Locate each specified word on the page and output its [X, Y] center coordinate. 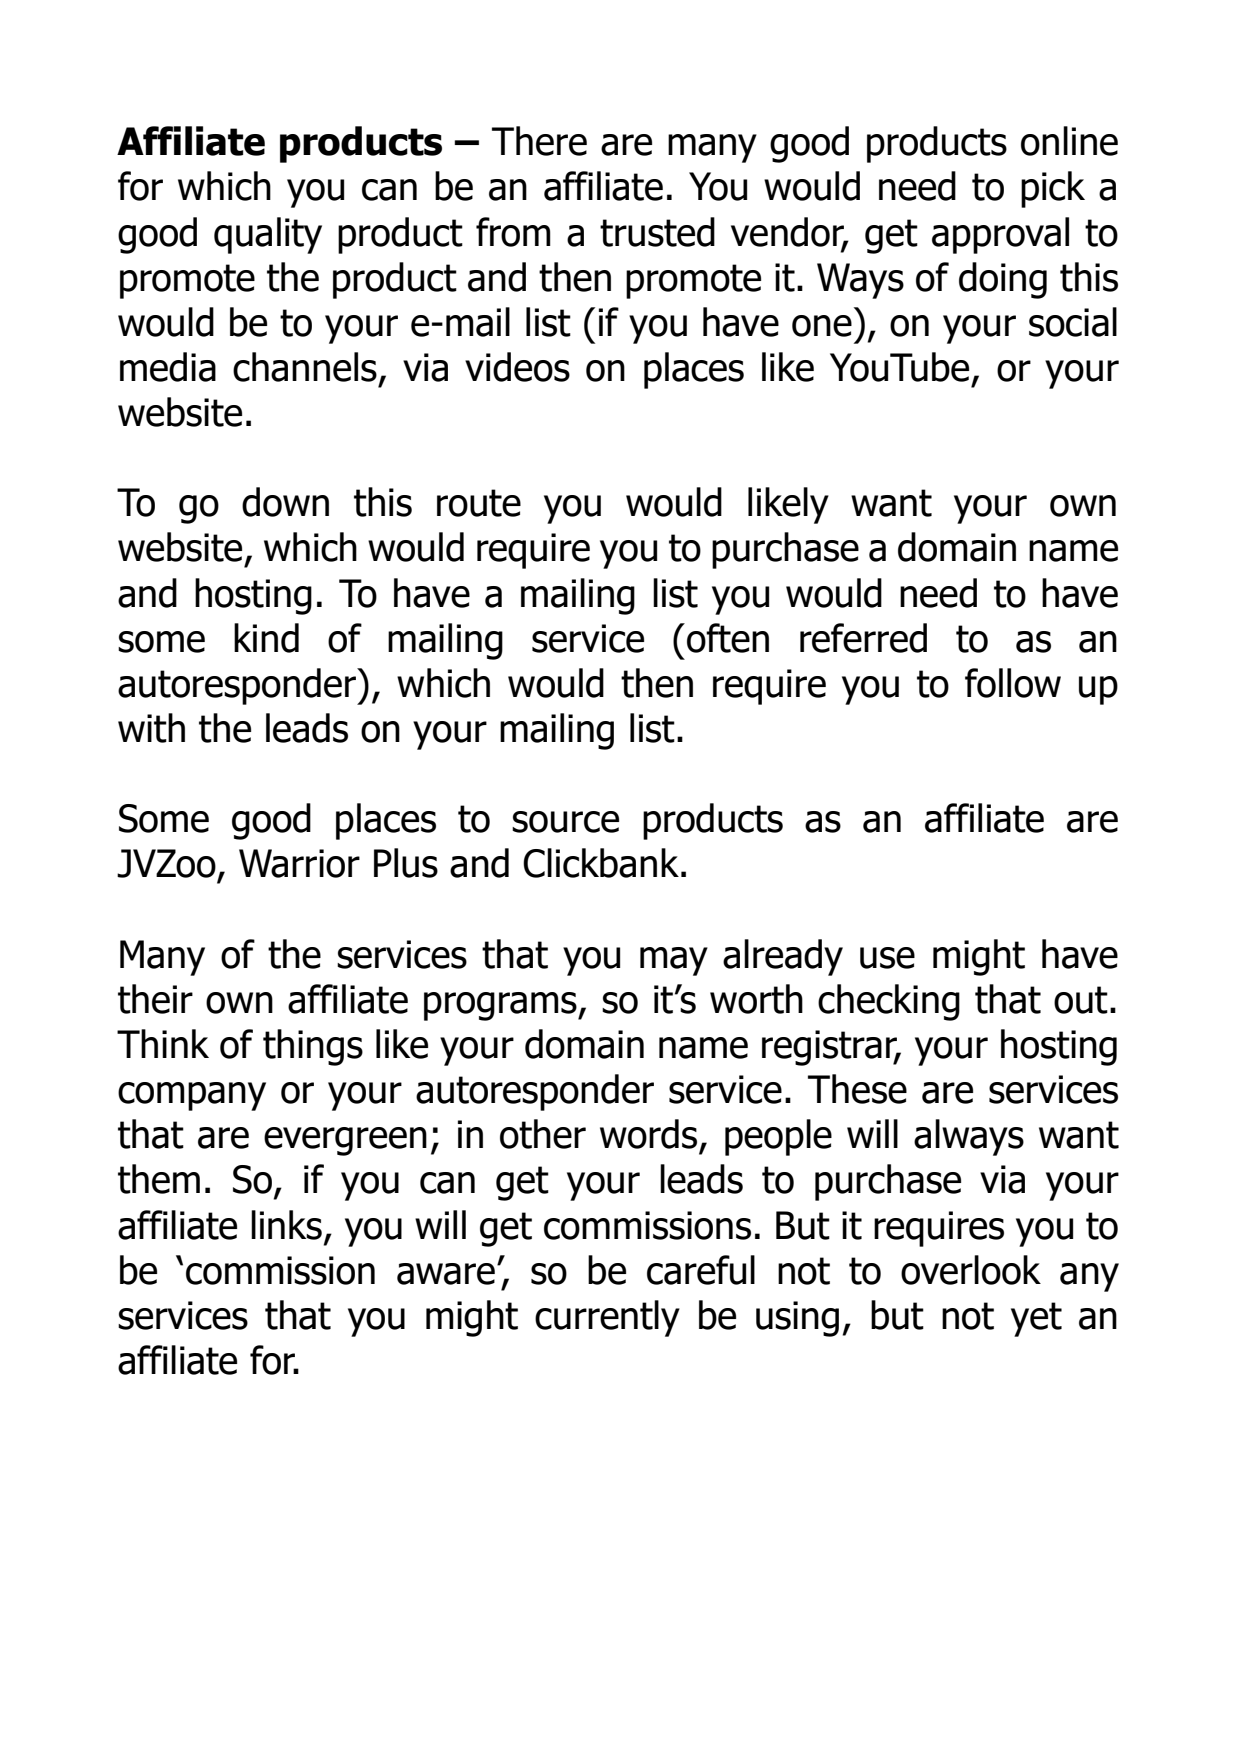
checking [889, 1002]
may [674, 961]
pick [1053, 189]
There [539, 141]
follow [1013, 683]
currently [607, 1318]
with [151, 728]
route [479, 503]
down [285, 502]
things [313, 1047]
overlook [971, 1270]
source [565, 822]
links [286, 1225]
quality [268, 235]
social [1073, 322]
